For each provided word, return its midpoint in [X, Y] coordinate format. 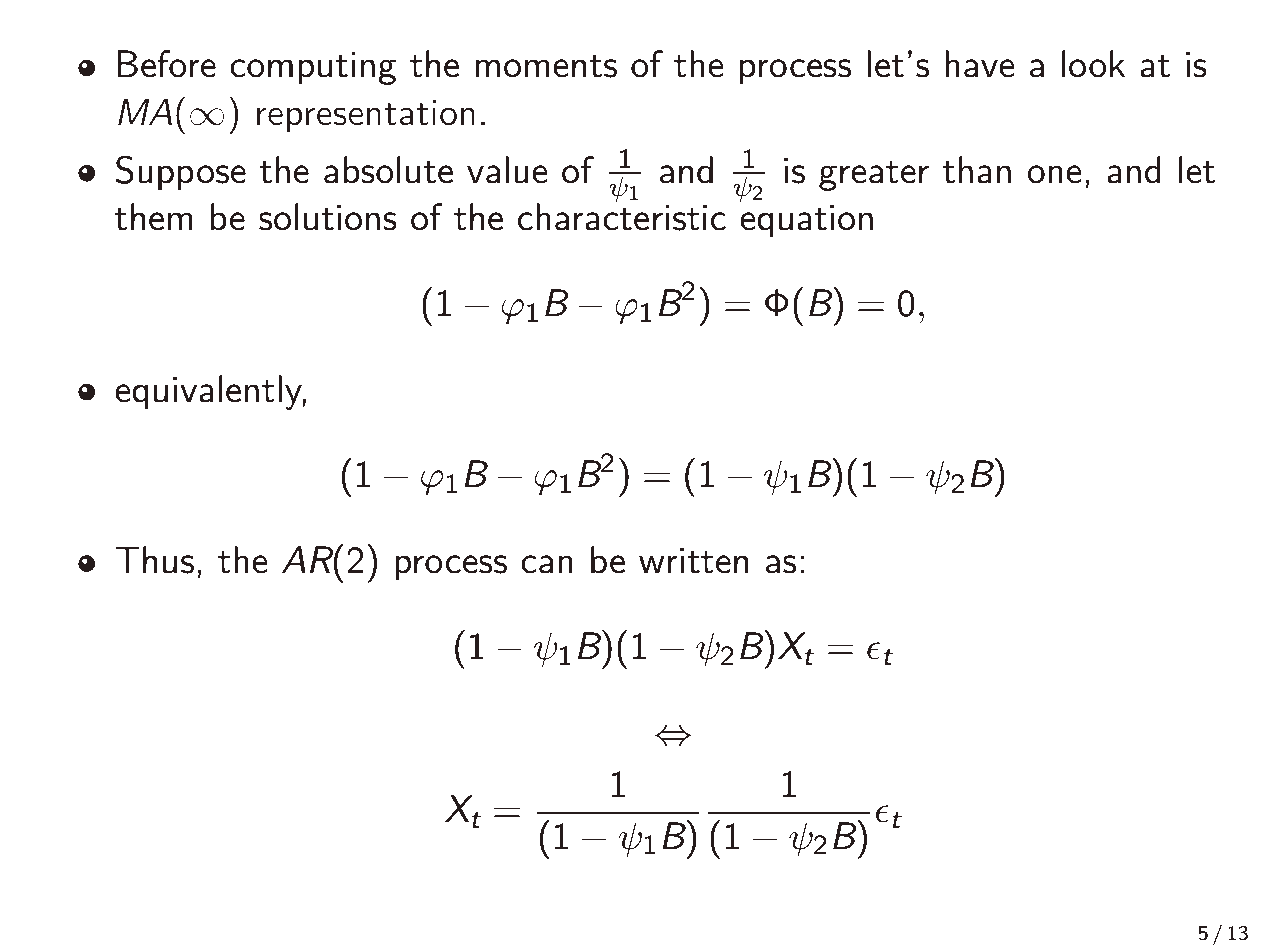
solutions [328, 217]
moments [546, 66]
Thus [154, 560]
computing [313, 68]
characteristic [622, 216]
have [980, 64]
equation [806, 221]
